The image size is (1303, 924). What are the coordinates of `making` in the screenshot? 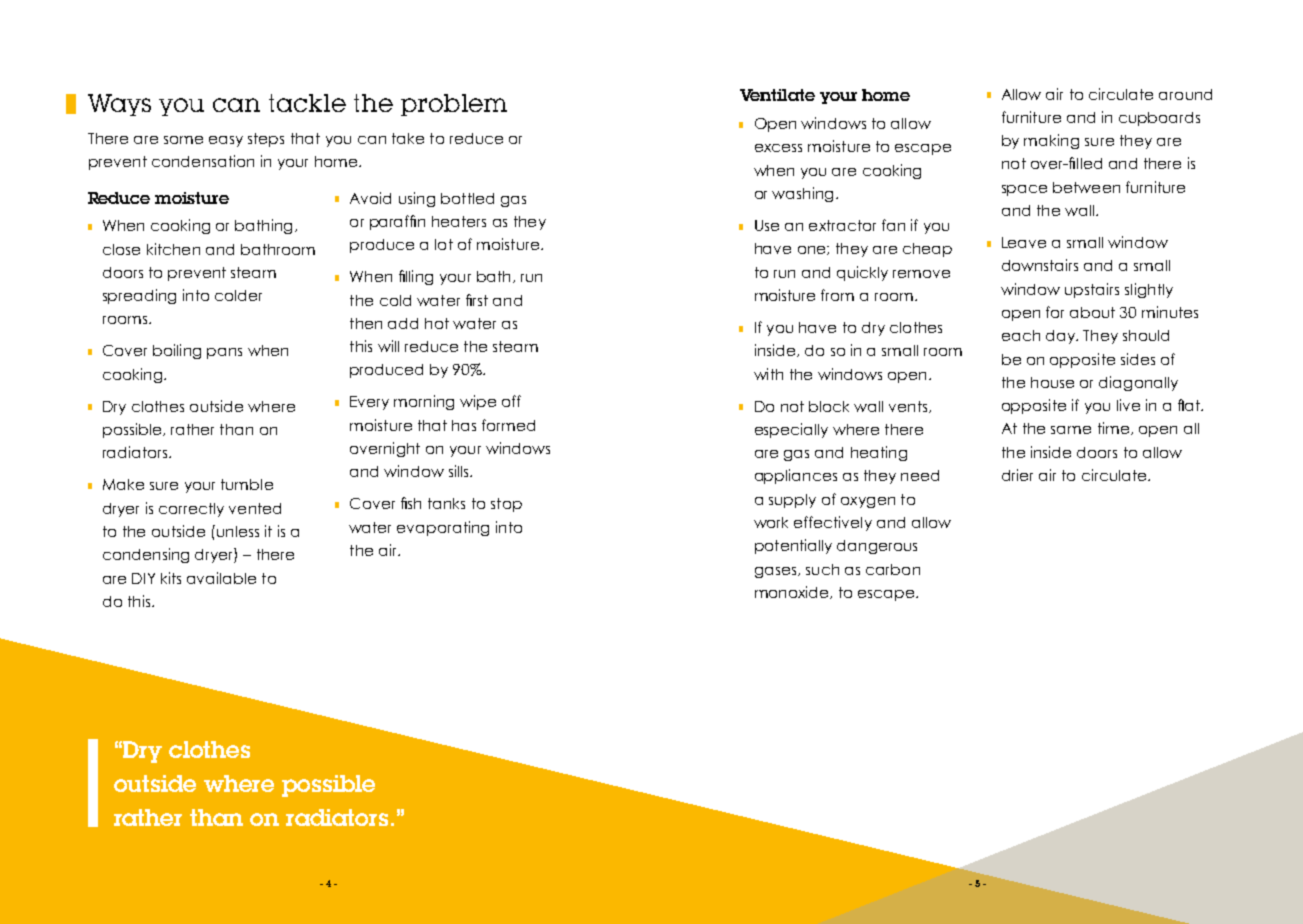 It's located at (1051, 141).
